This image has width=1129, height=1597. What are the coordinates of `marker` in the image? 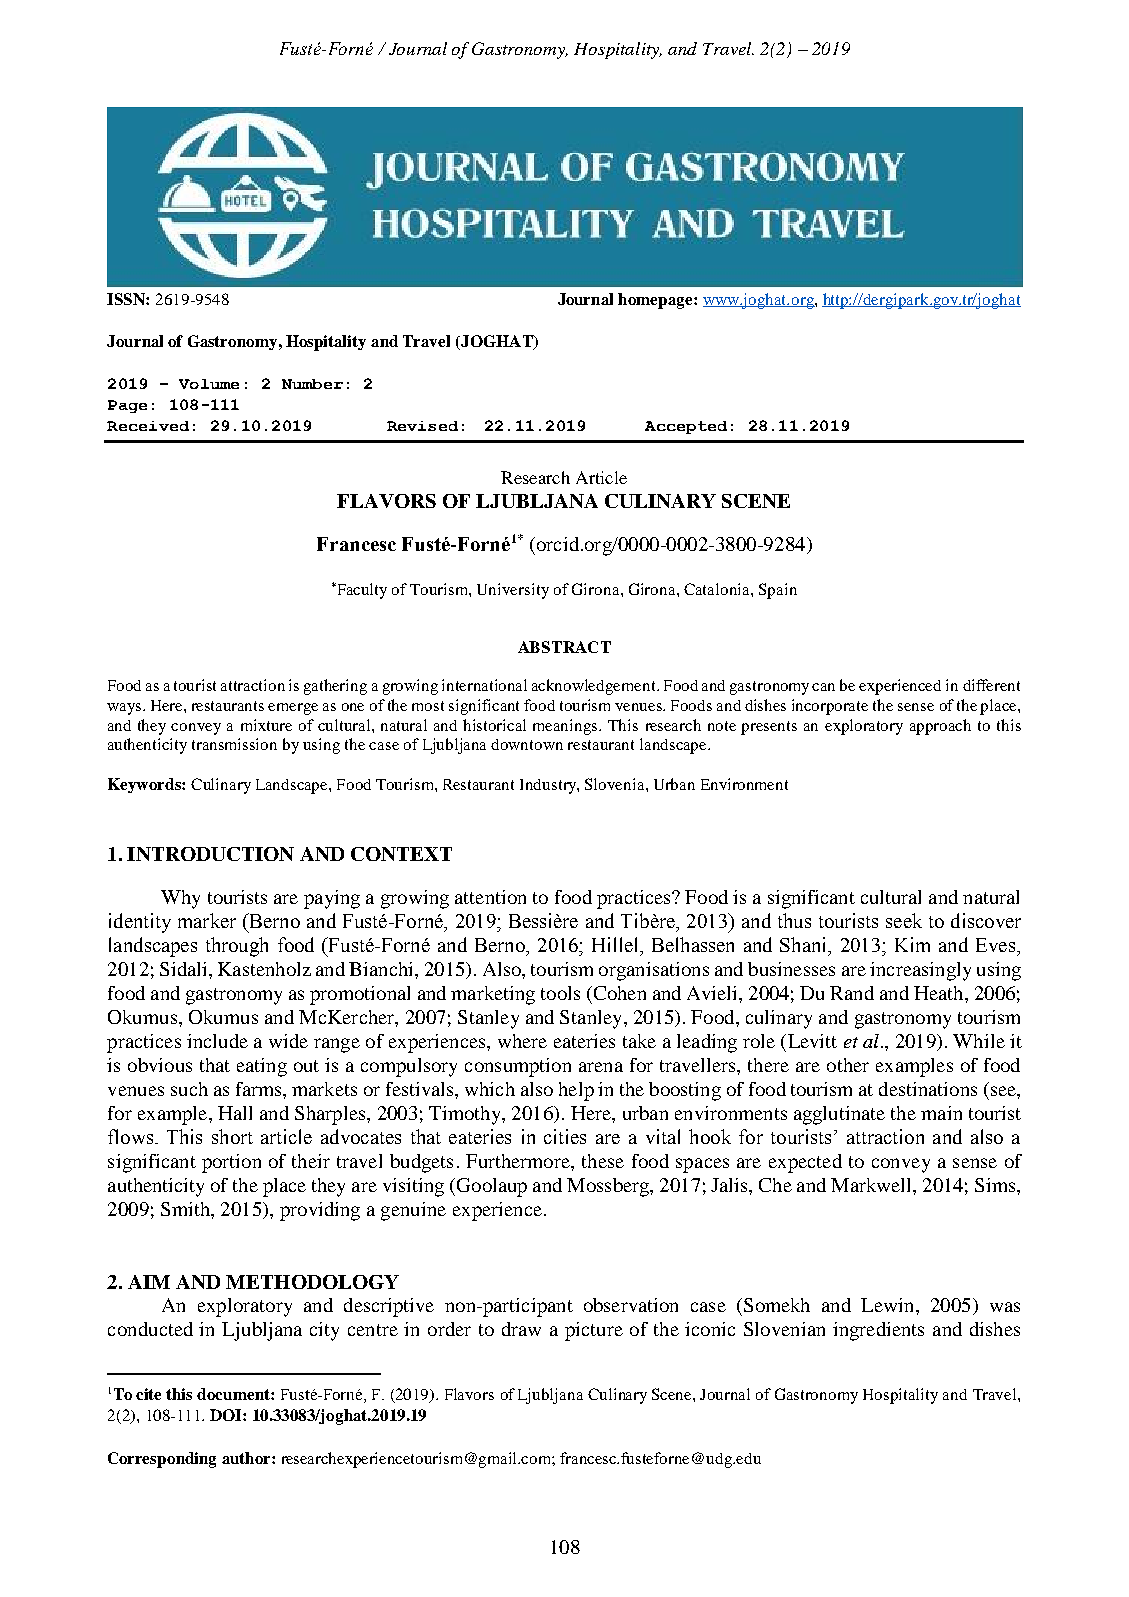 It's located at (207, 920).
